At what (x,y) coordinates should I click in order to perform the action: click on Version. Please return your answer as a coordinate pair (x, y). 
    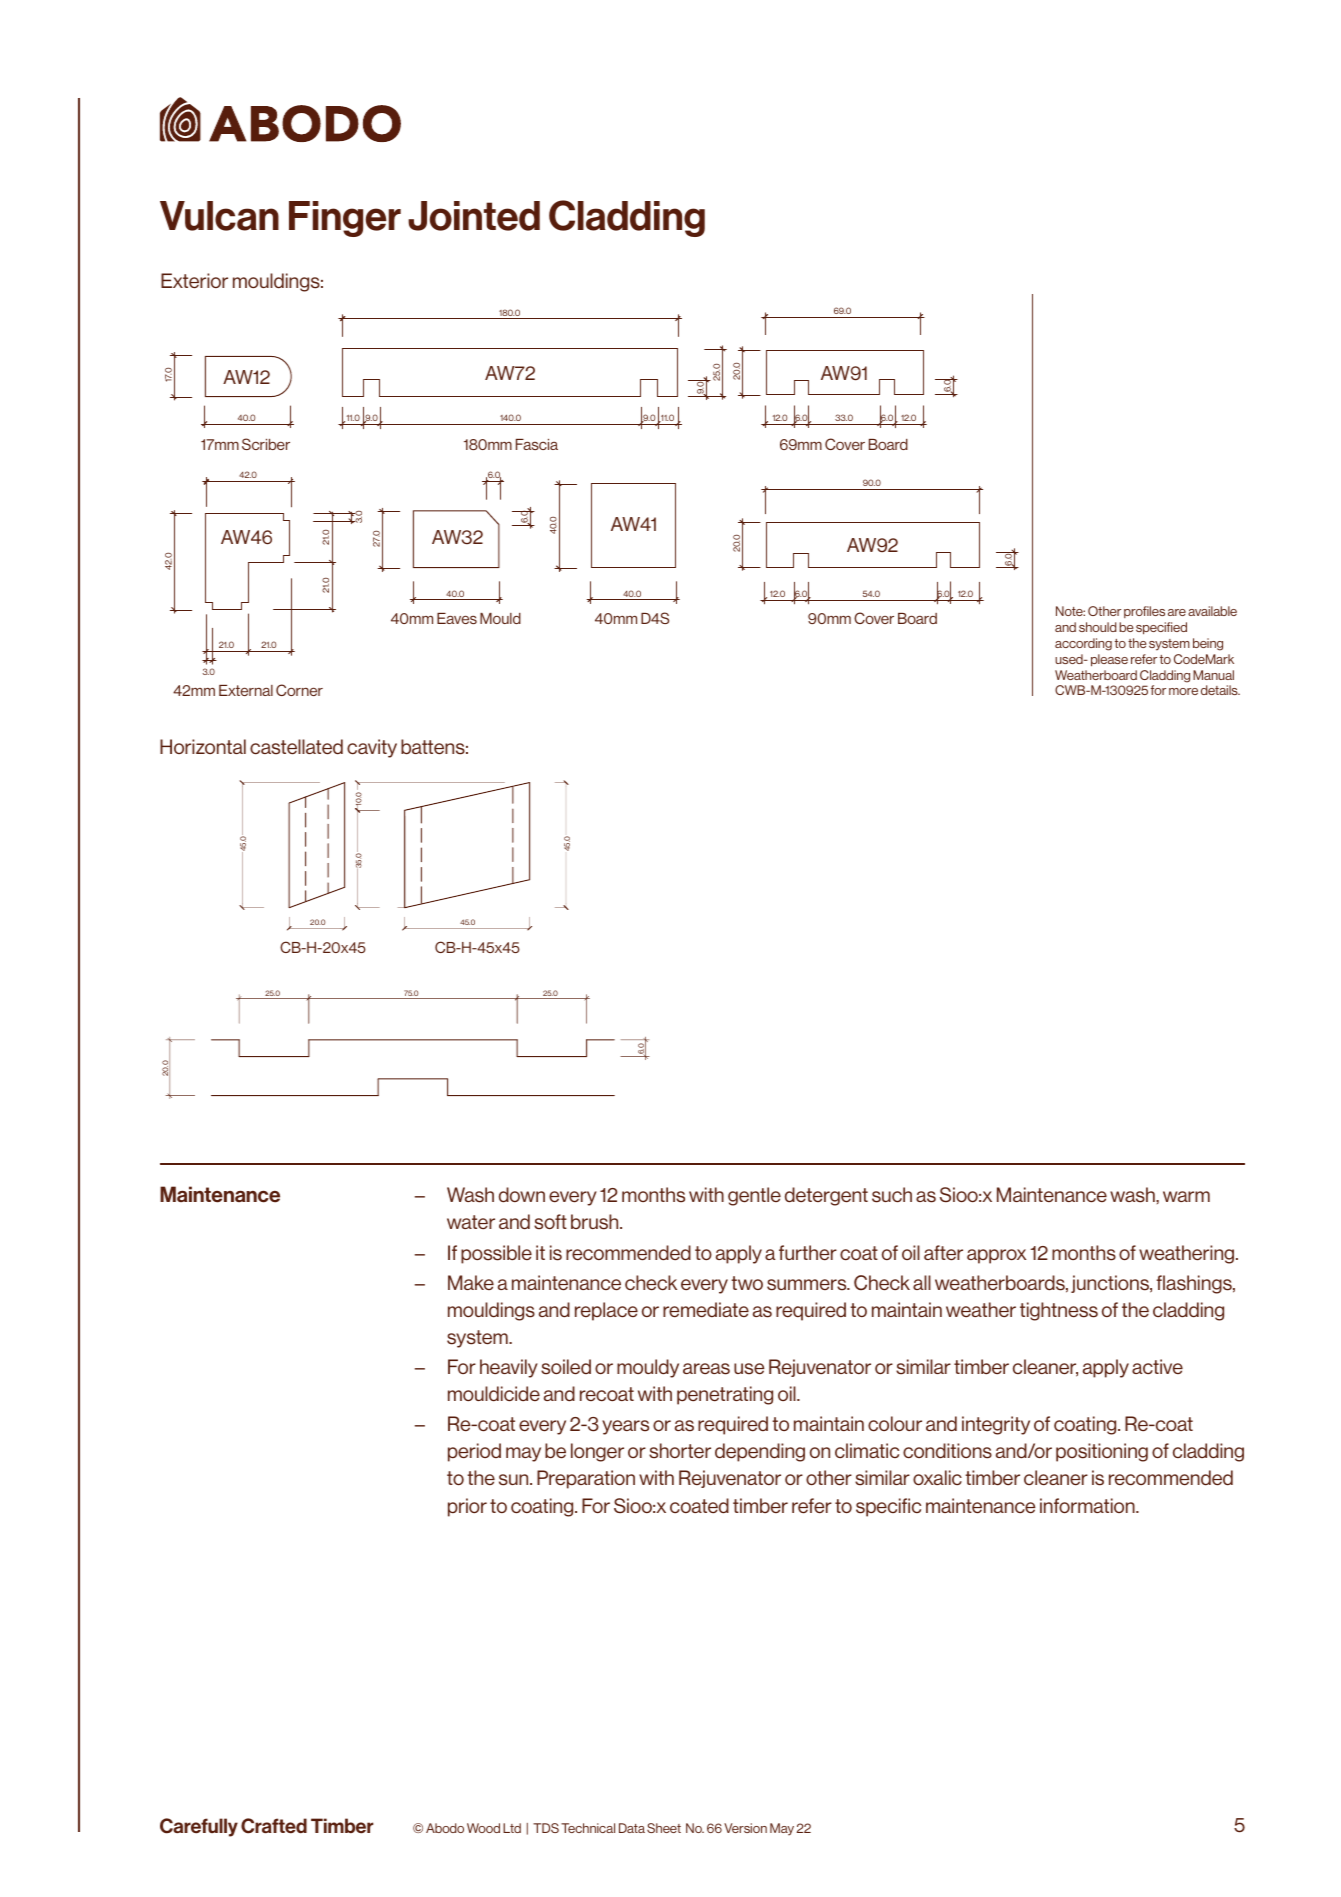
    Looking at the image, I should click on (745, 1828).
